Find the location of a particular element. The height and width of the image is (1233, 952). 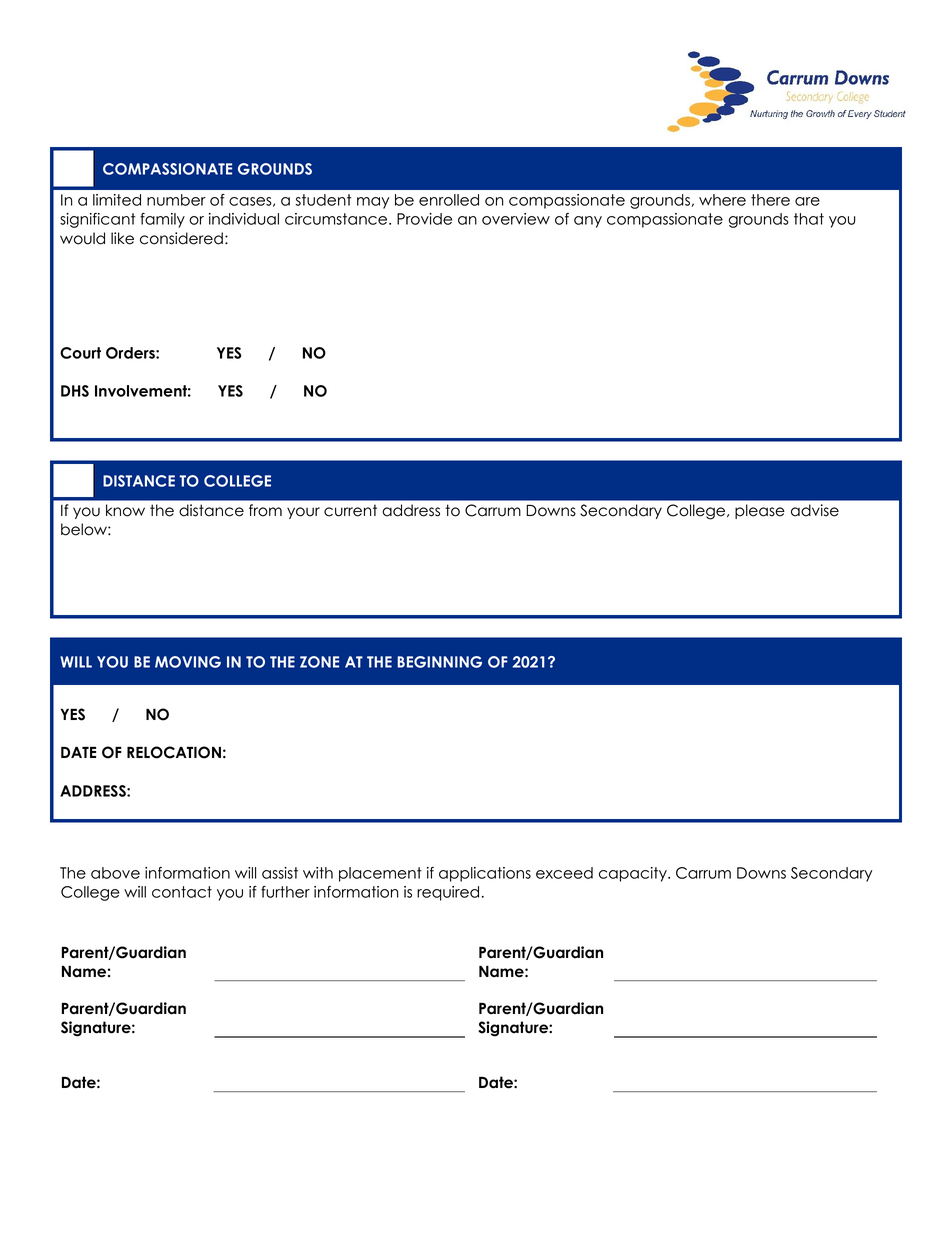

please is located at coordinates (760, 511).
